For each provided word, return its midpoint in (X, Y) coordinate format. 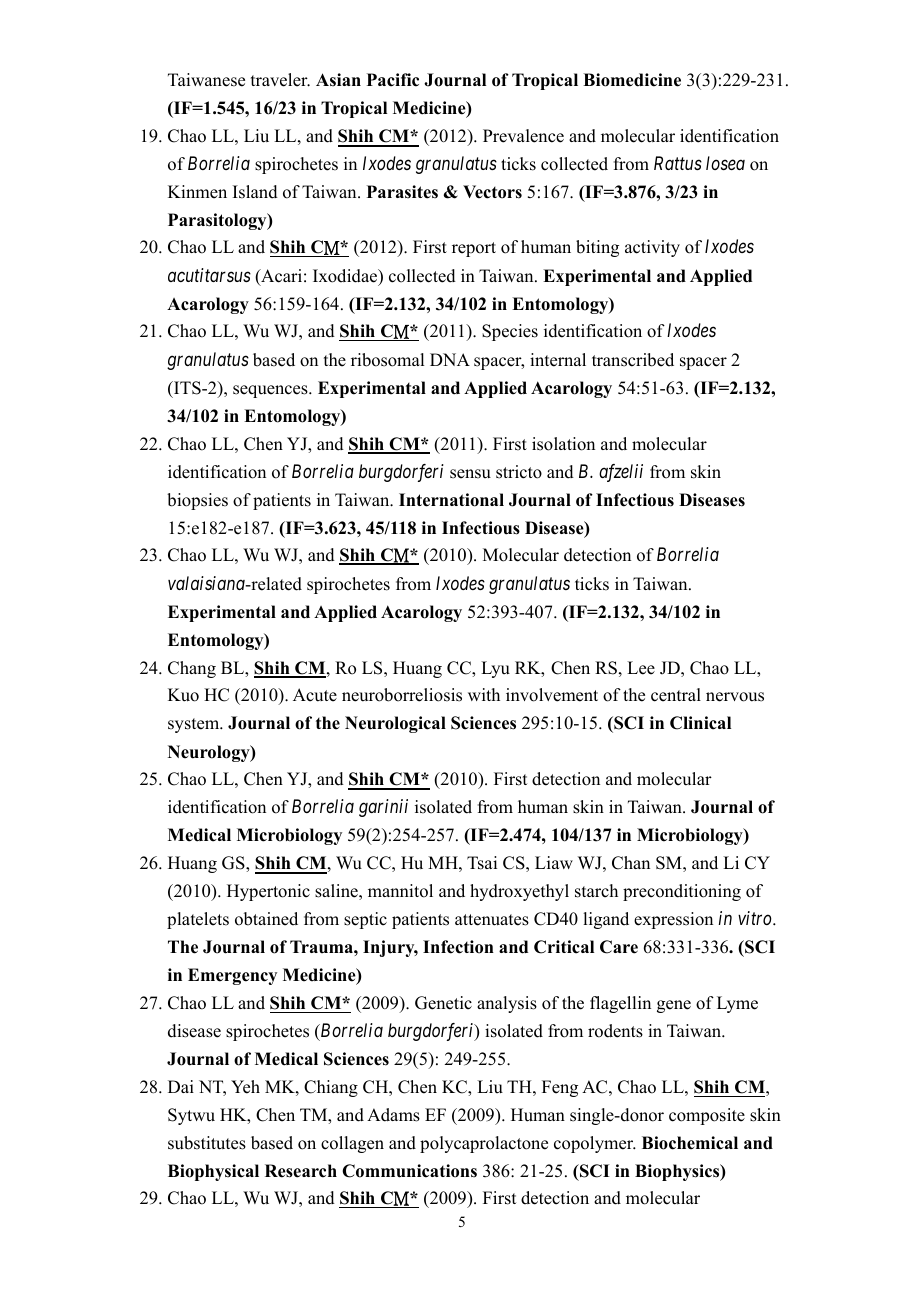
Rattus (678, 163)
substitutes (207, 1143)
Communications (409, 1171)
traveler (280, 80)
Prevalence (523, 136)
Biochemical (690, 1143)
